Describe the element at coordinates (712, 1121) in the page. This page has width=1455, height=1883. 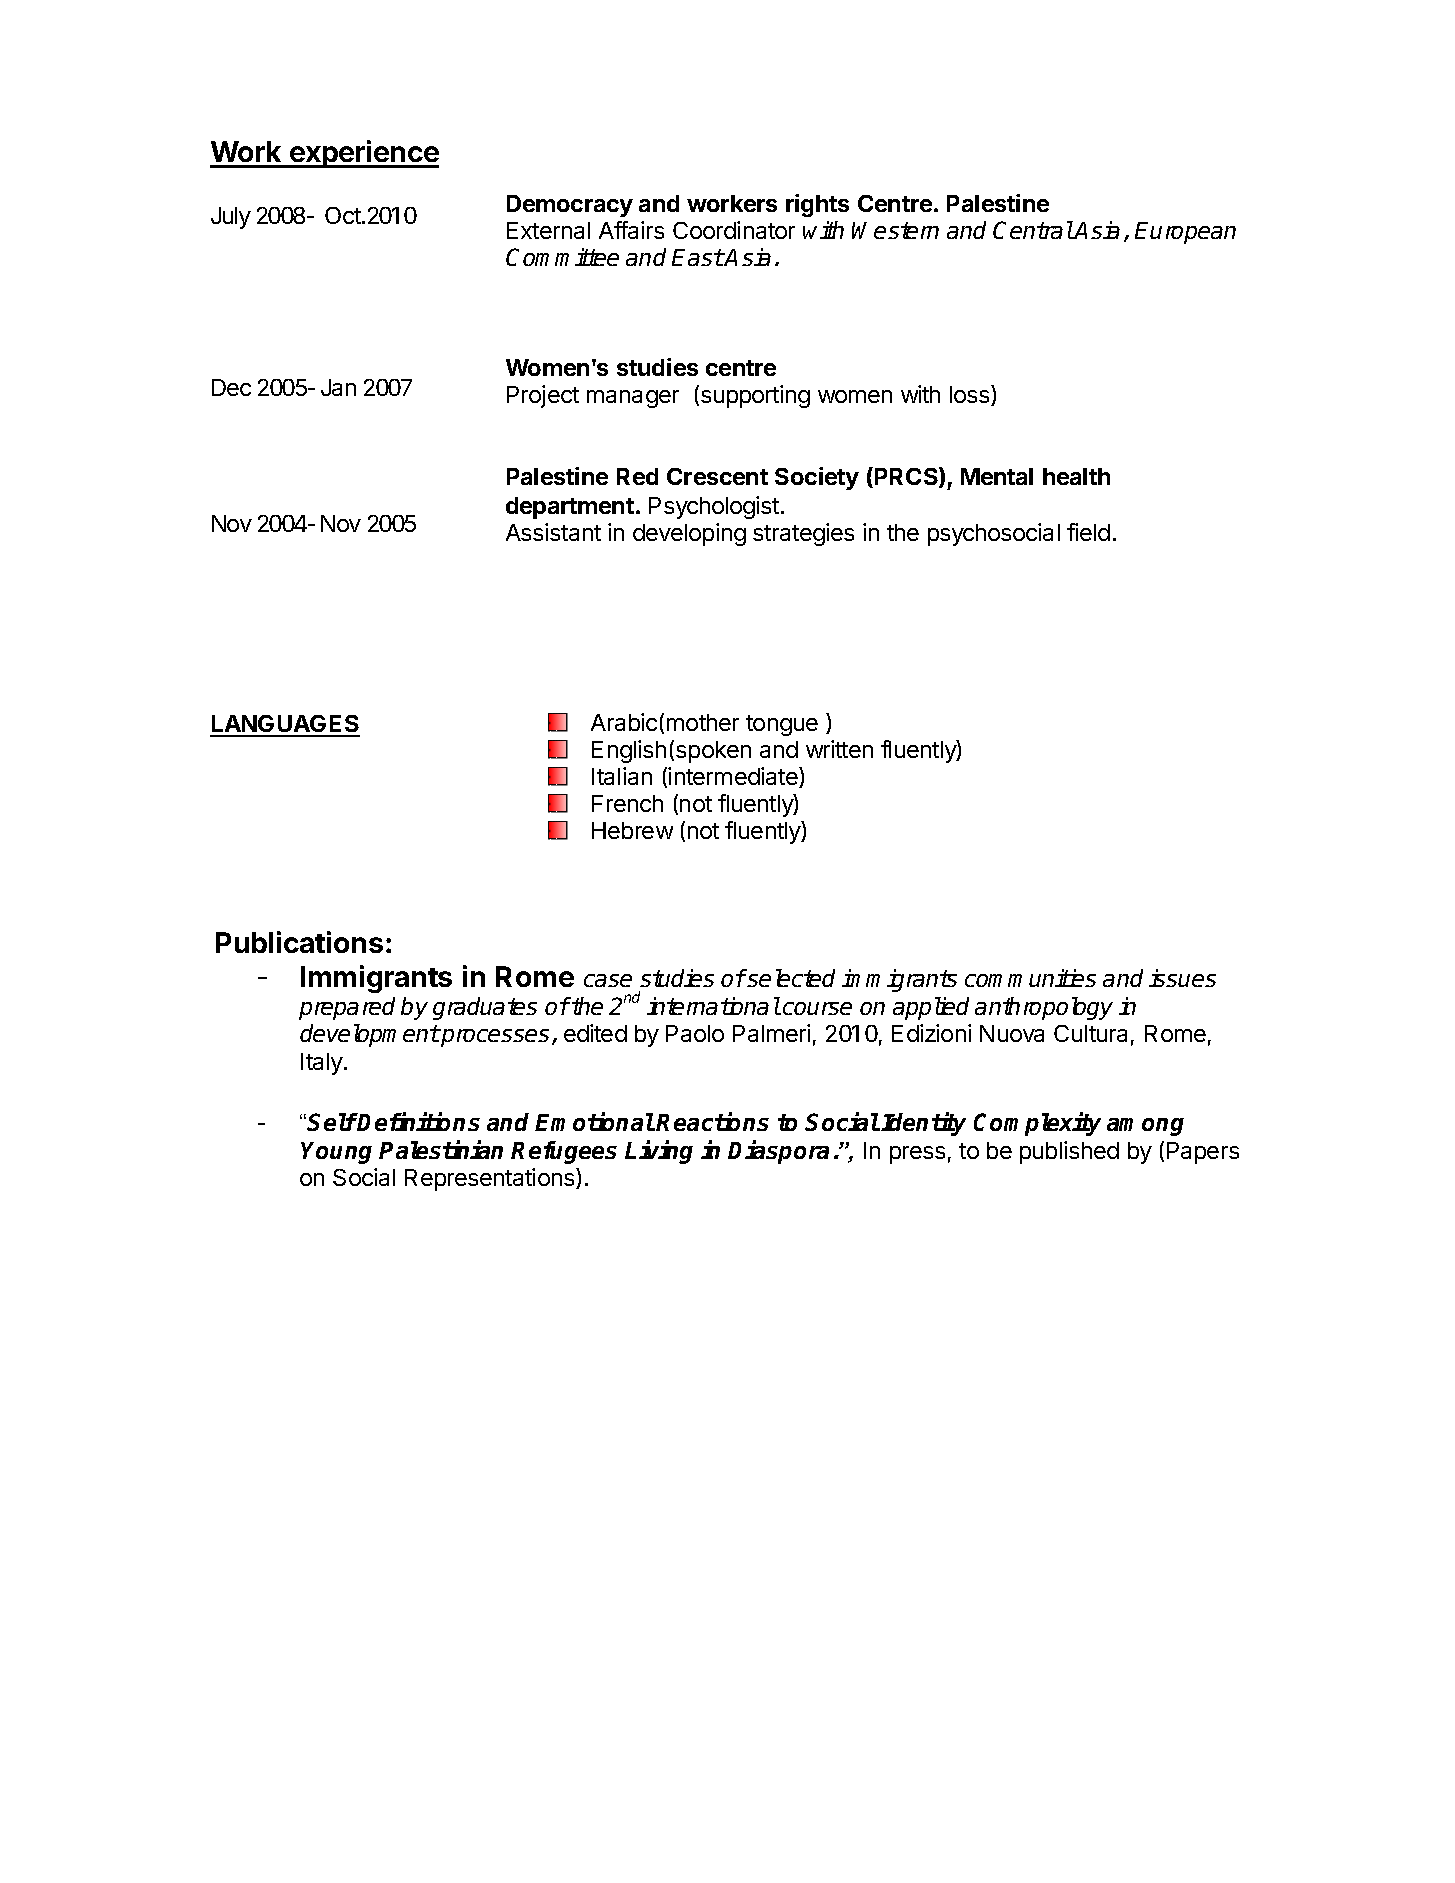
I see `Reactions` at that location.
